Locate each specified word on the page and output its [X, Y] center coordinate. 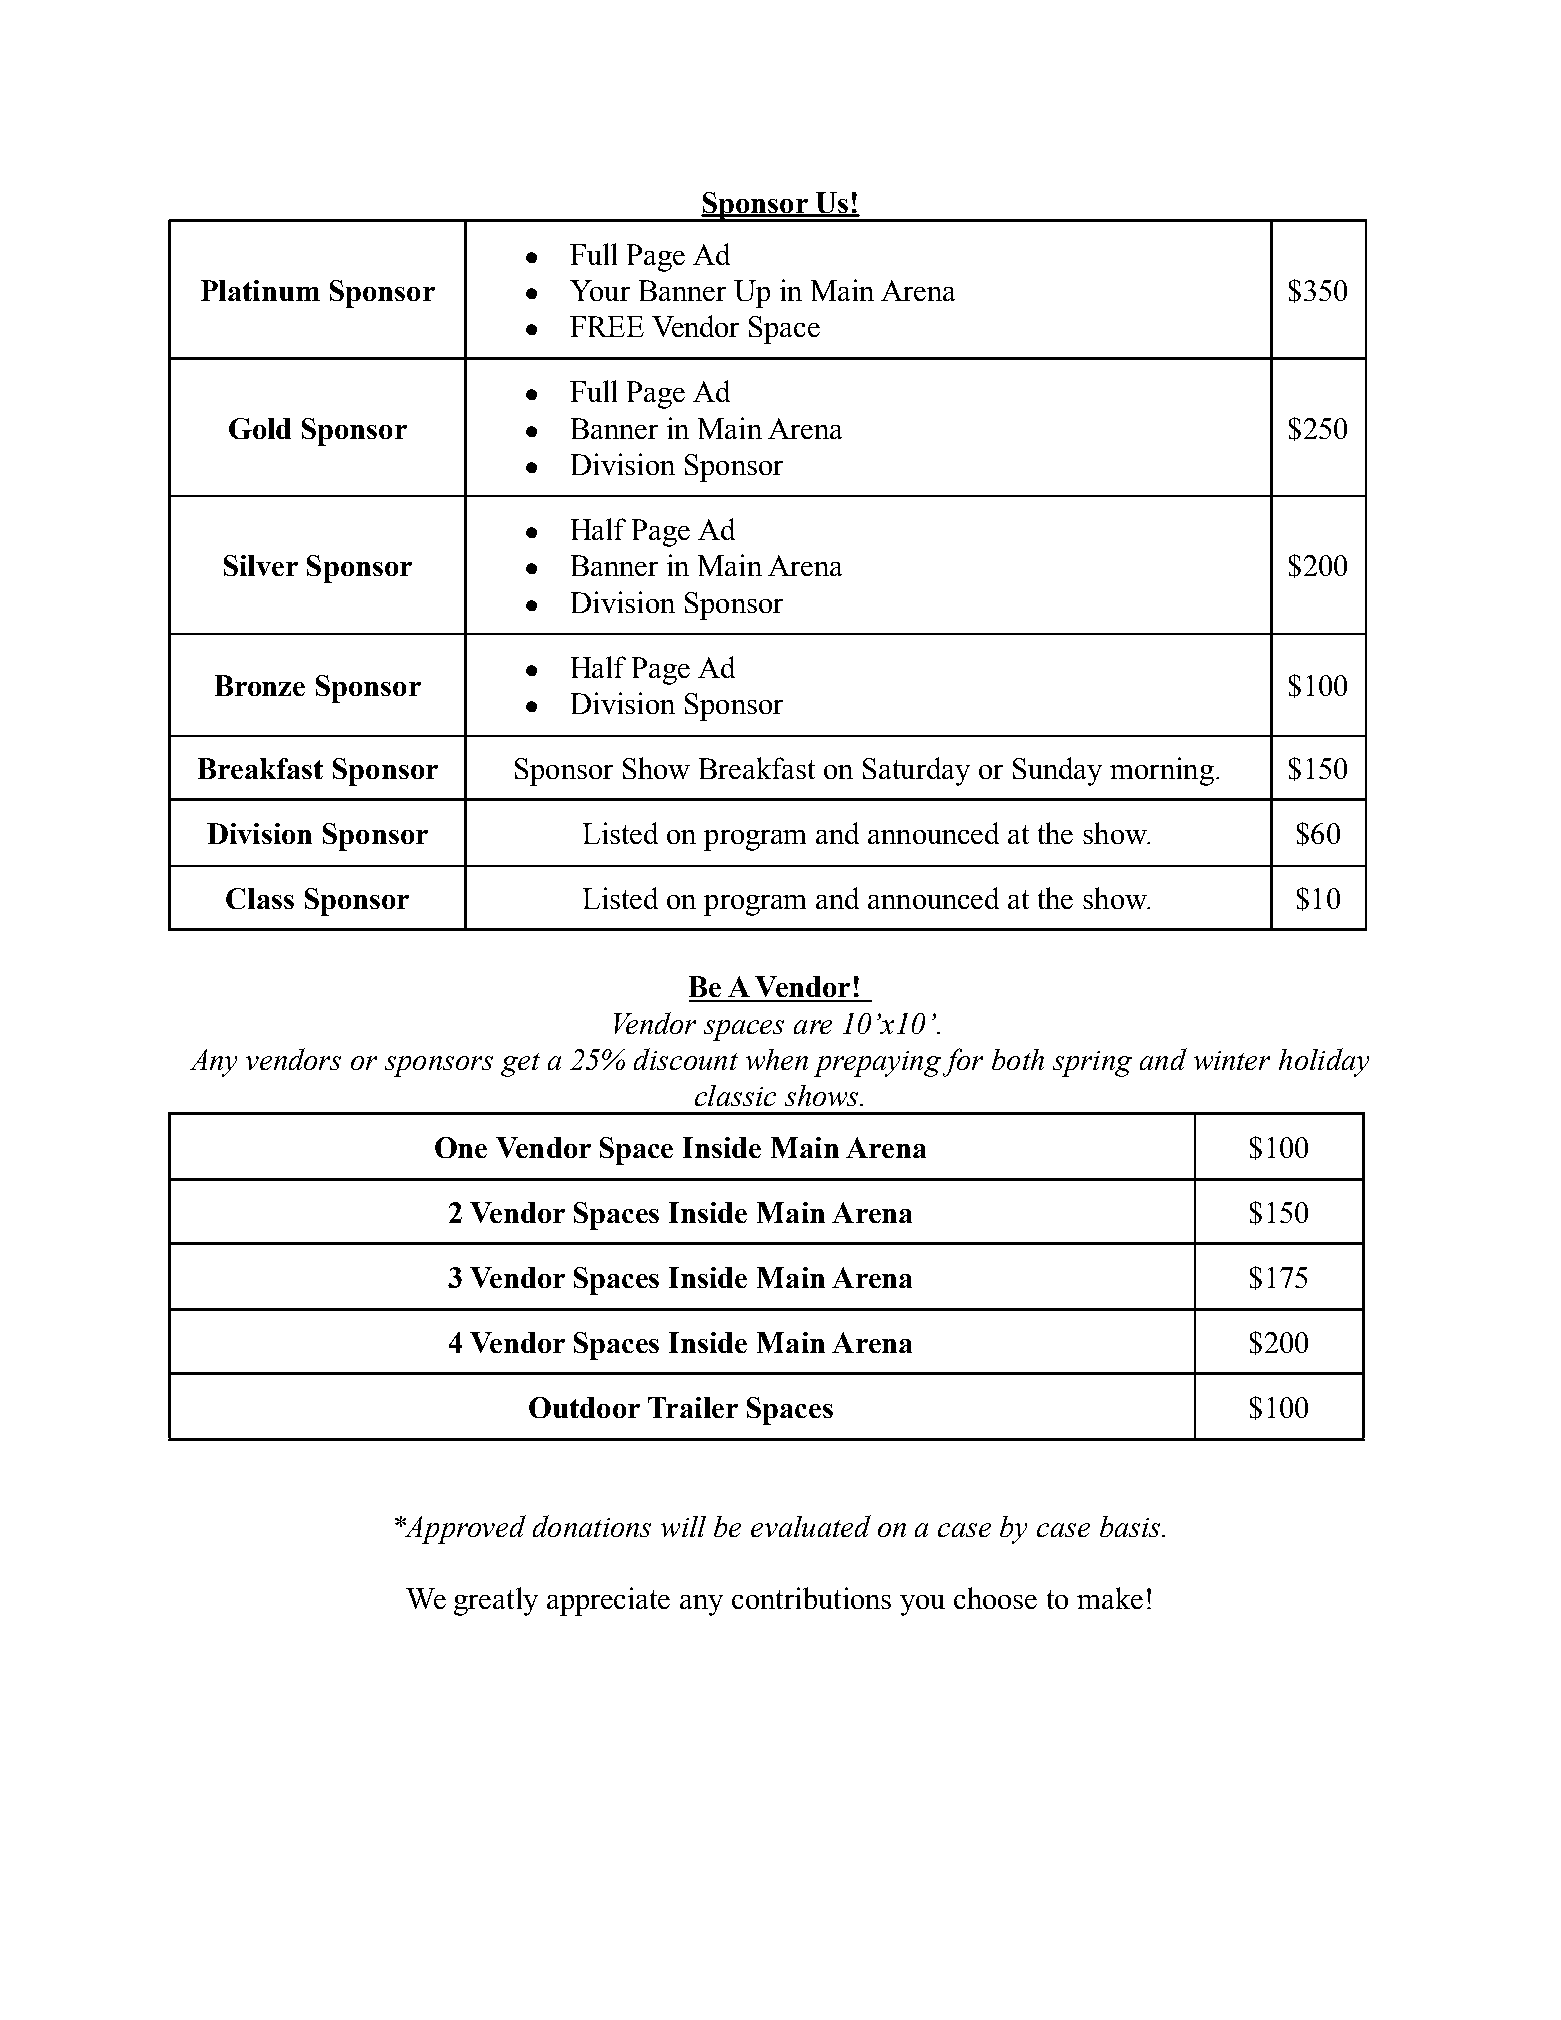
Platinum [260, 290]
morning [1162, 771]
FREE [607, 326]
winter [1232, 1060]
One [461, 1147]
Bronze [260, 685]
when [777, 1059]
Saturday [916, 771]
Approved [464, 1529]
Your [600, 290]
